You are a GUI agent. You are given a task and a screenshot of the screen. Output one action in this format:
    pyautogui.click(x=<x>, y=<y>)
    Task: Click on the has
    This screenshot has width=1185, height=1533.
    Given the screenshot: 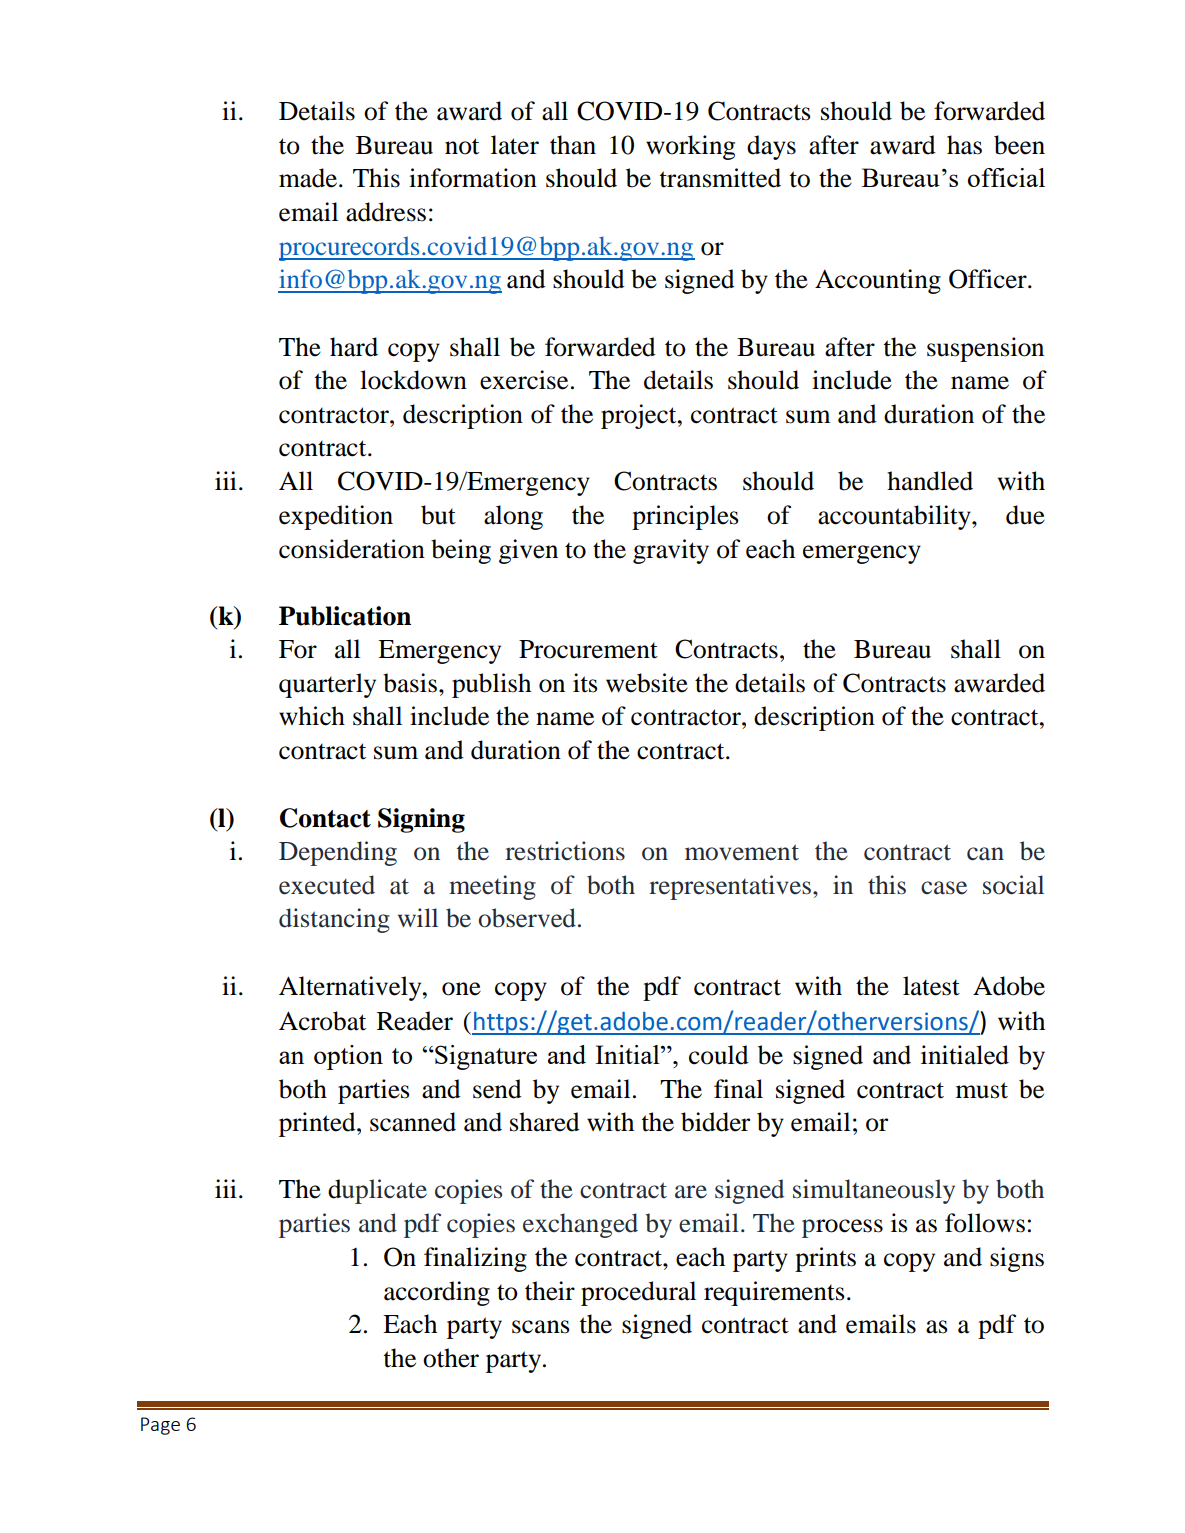 What is the action you would take?
    pyautogui.click(x=964, y=145)
